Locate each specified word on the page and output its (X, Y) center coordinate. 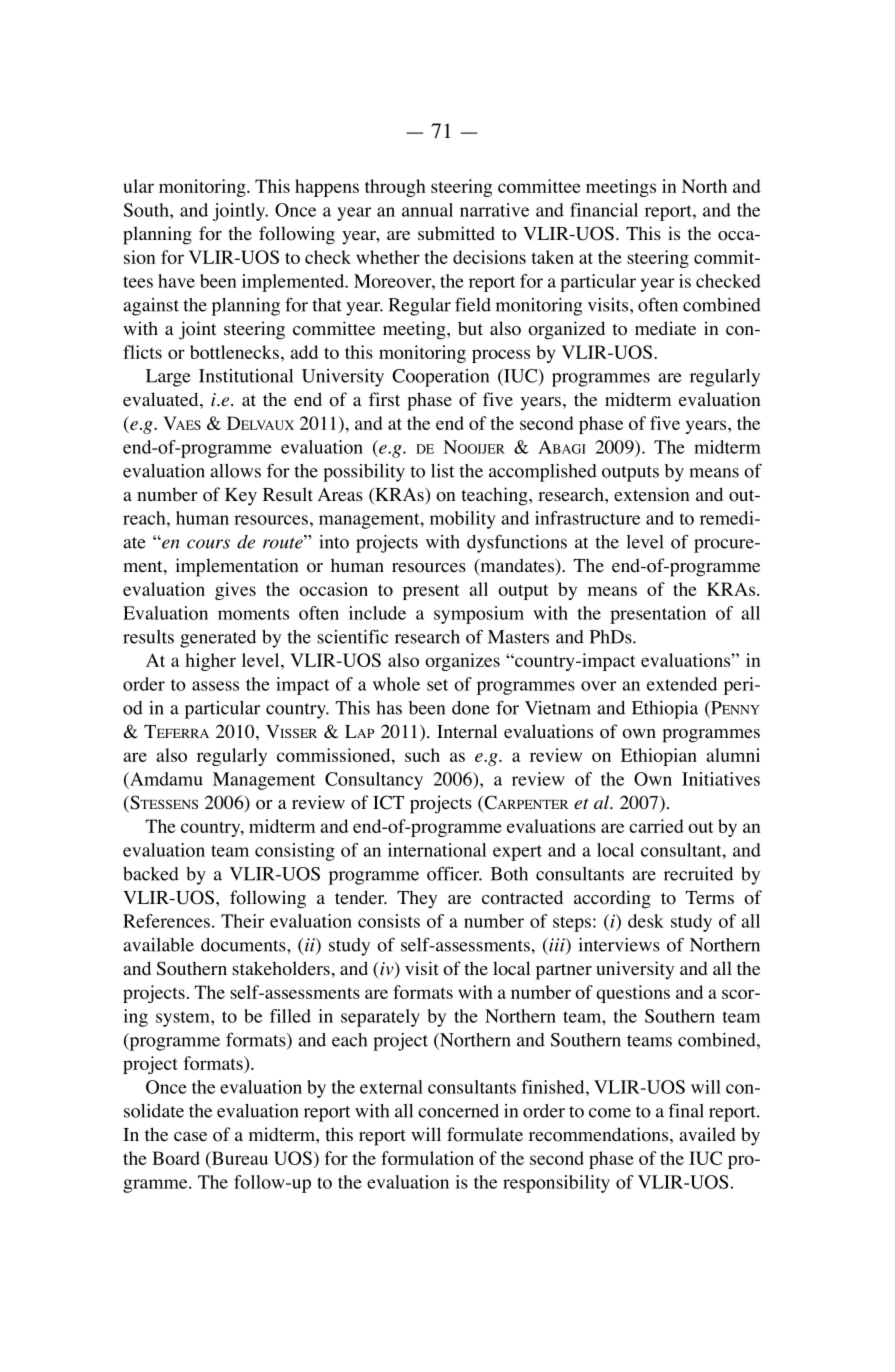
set (437, 685)
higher (210, 662)
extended (682, 684)
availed (707, 1134)
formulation (427, 1158)
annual (427, 210)
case (190, 1137)
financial (604, 210)
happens (327, 188)
